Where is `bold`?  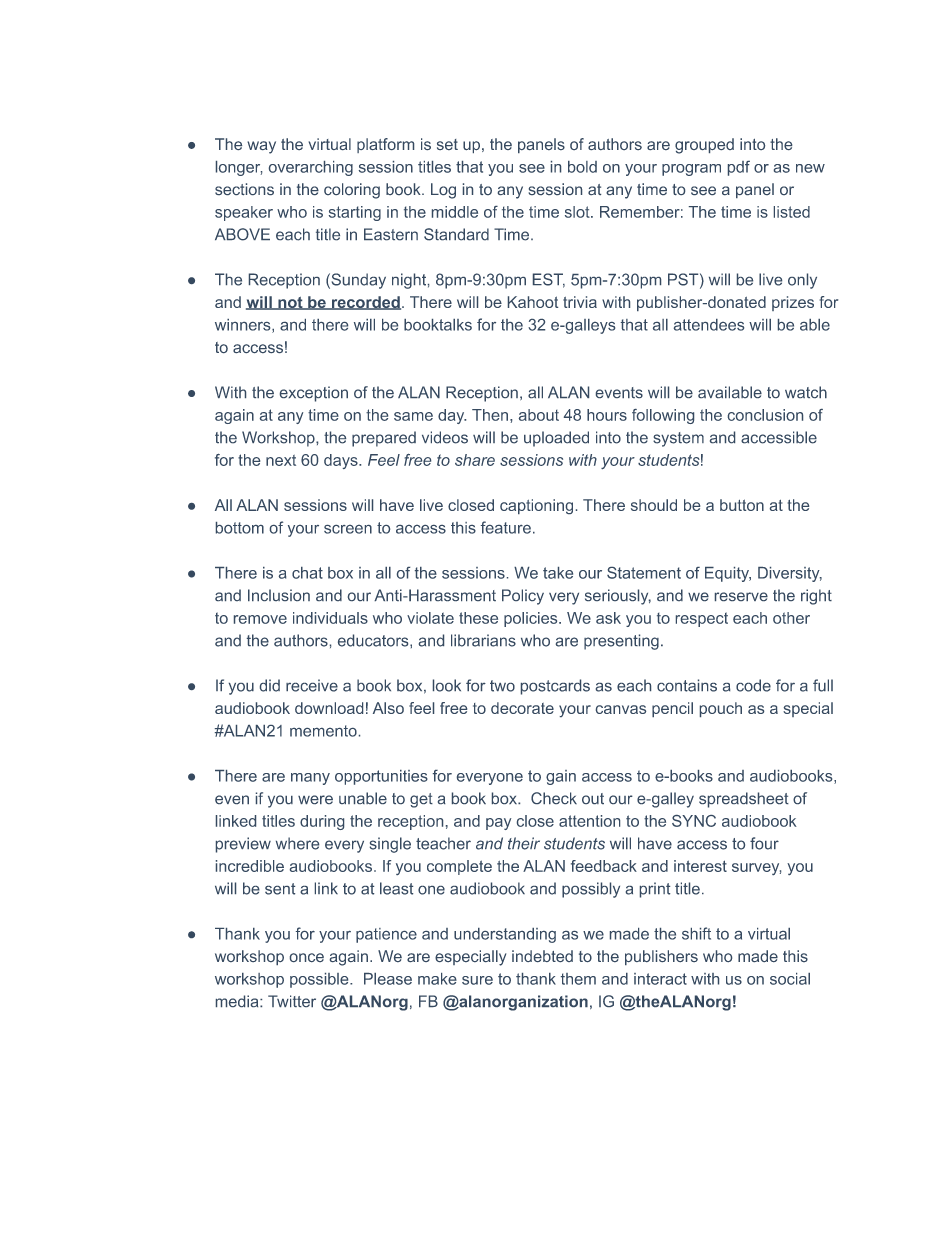
bold is located at coordinates (582, 167).
